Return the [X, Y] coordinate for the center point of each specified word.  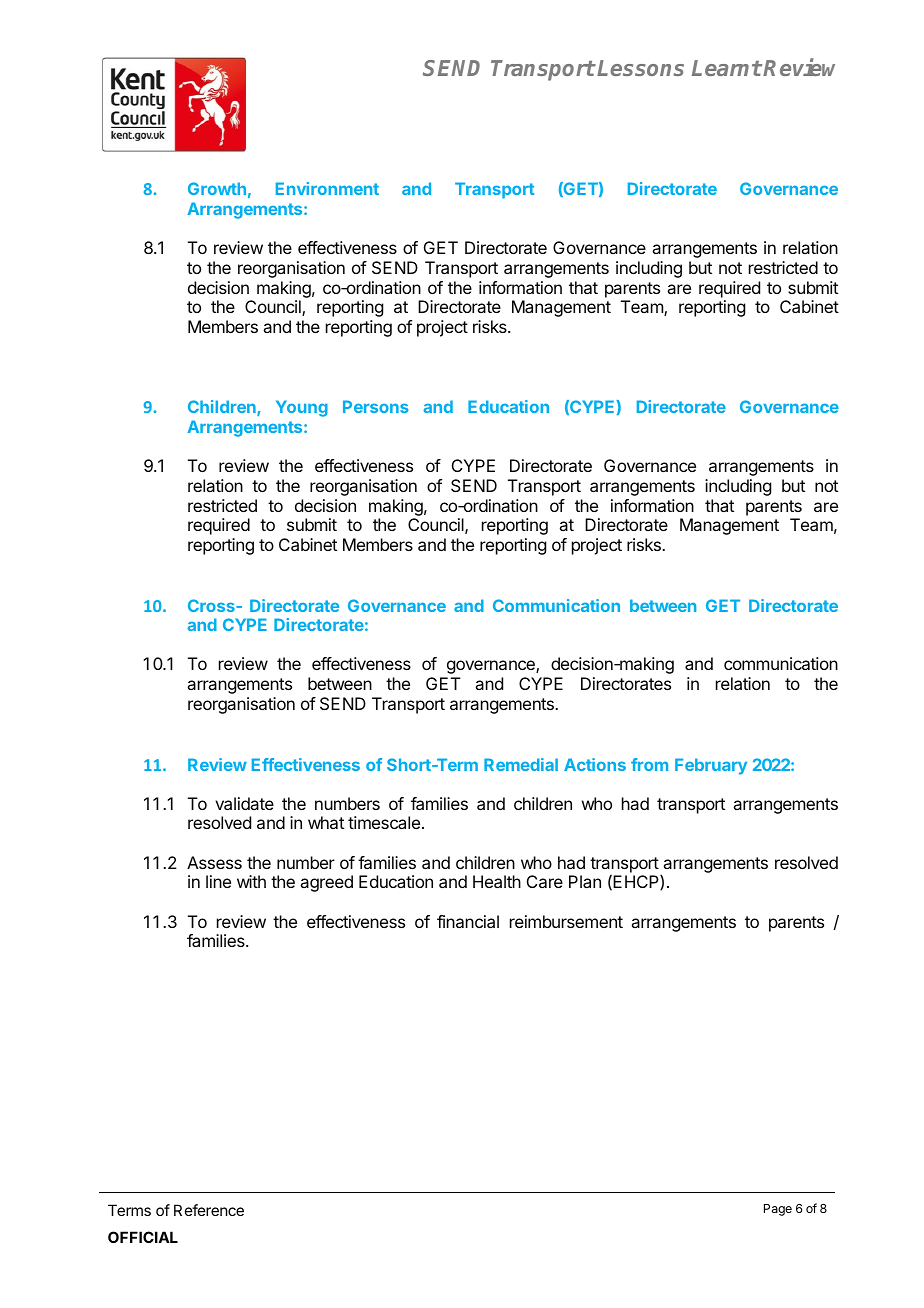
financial [468, 921]
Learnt [727, 68]
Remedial [521, 764]
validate [244, 803]
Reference [209, 1210]
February [711, 766]
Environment [327, 188]
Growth [217, 188]
